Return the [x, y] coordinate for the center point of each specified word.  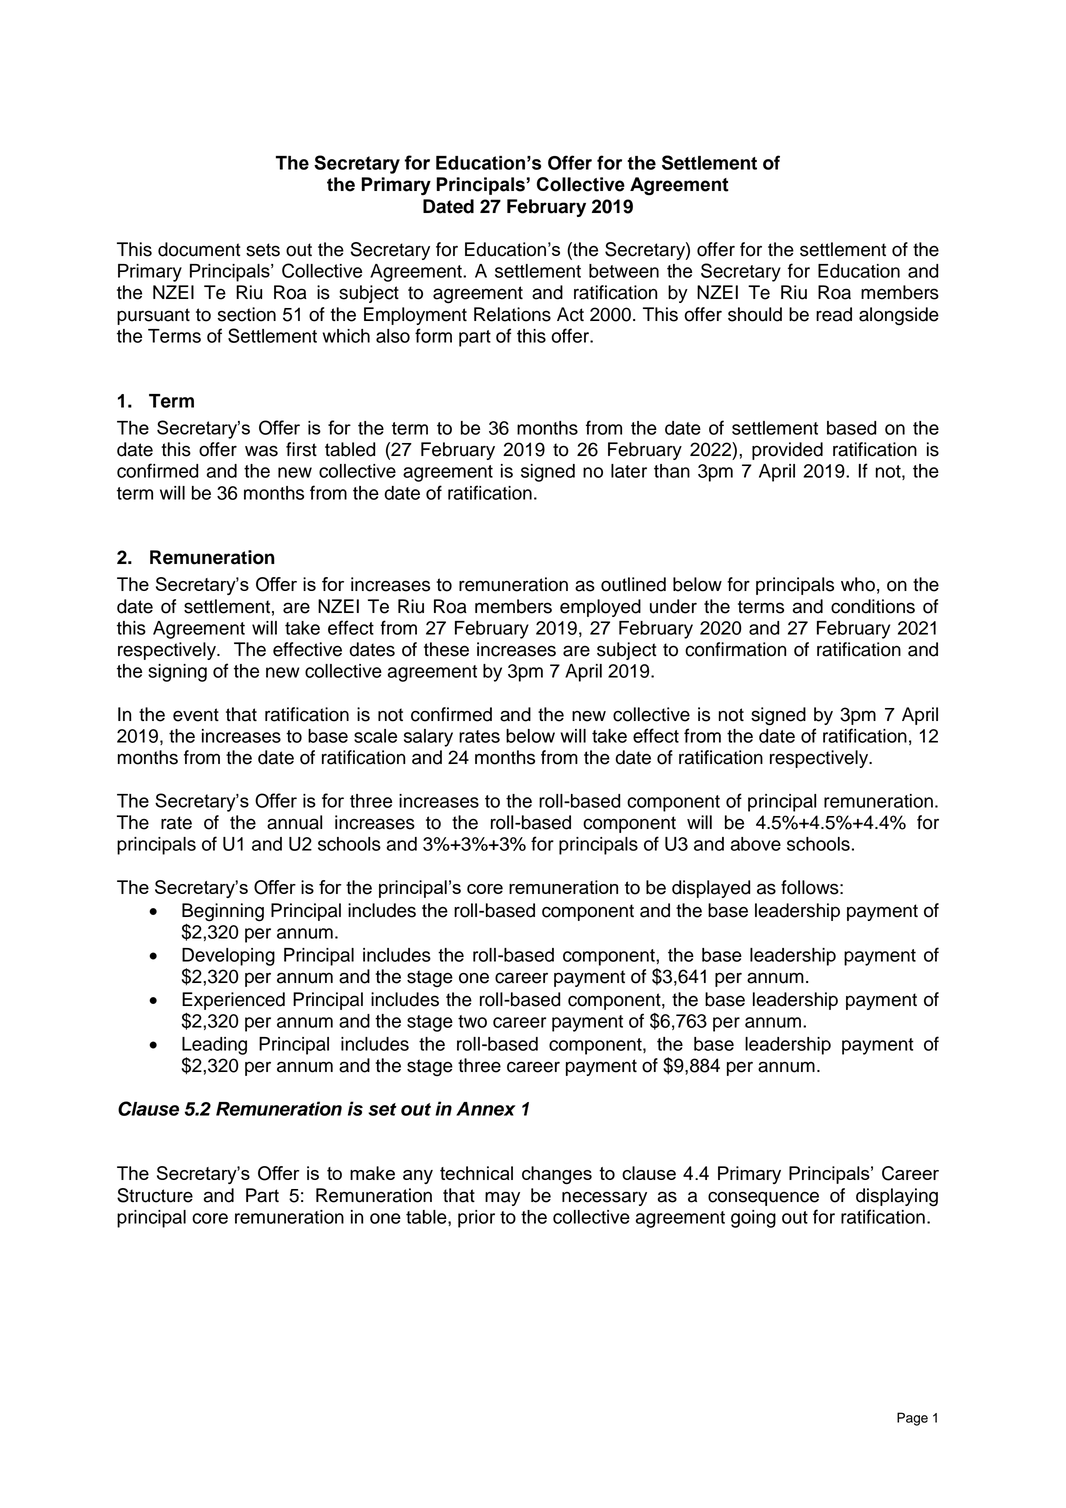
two [472, 1021]
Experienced [233, 1001]
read [834, 314]
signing [177, 673]
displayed [711, 889]
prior [476, 1219]
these [446, 649]
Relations [512, 314]
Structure [155, 1195]
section [247, 314]
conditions [873, 606]
